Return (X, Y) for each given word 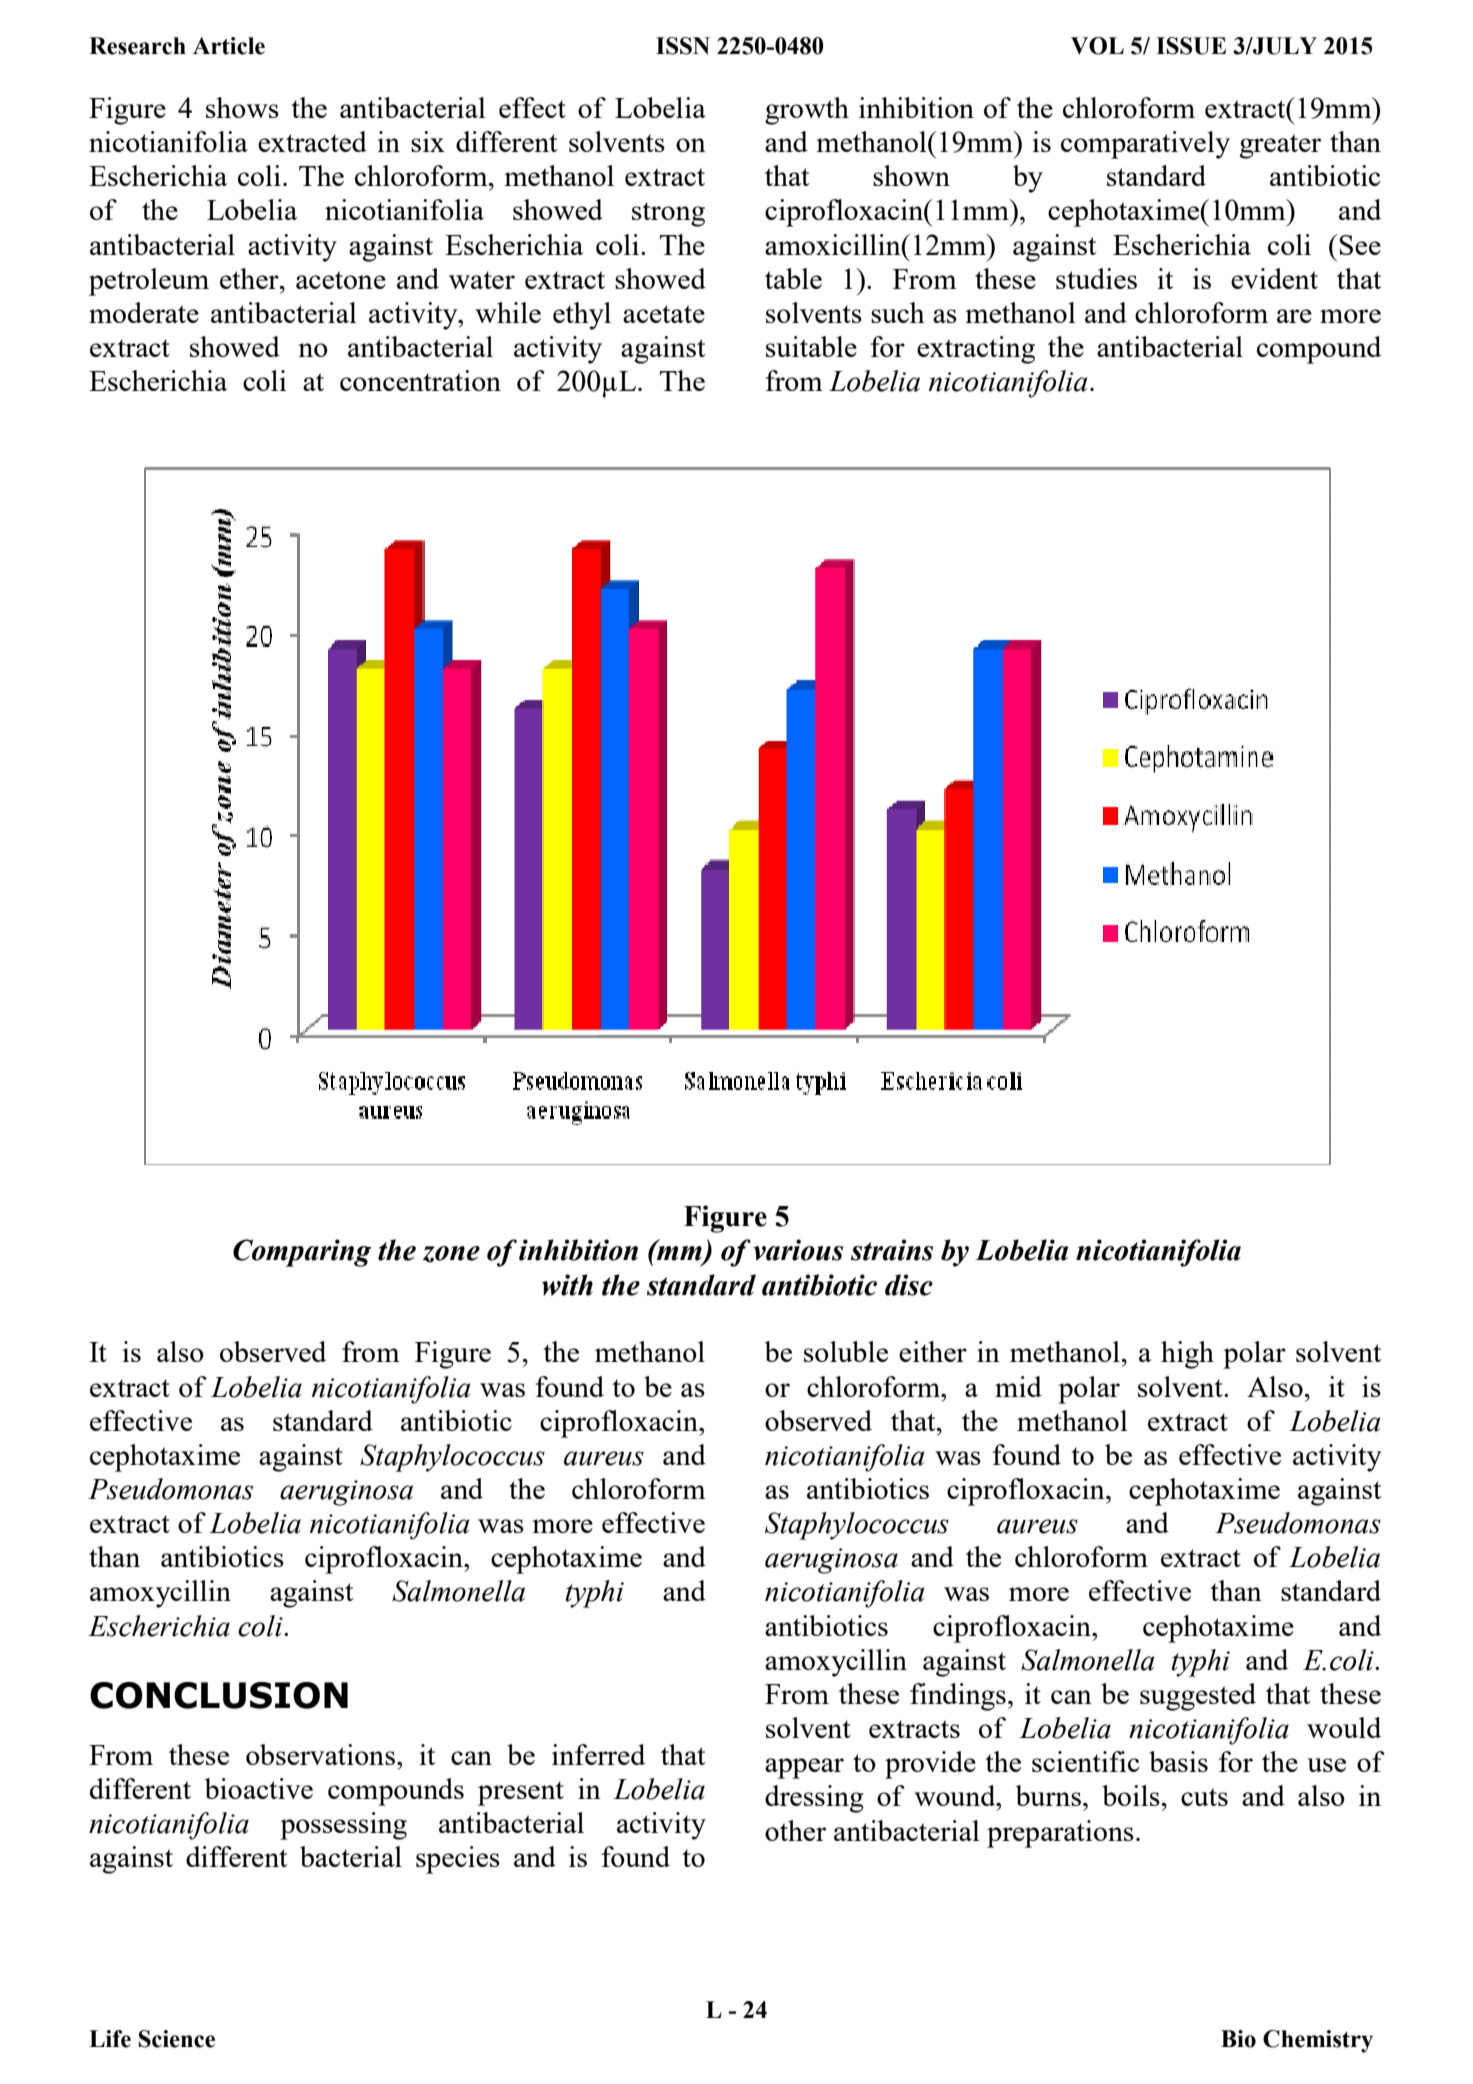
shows (242, 107)
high (1187, 1355)
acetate (664, 314)
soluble (846, 1351)
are (1294, 316)
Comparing (302, 1253)
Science (177, 2039)
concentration (420, 380)
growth (807, 111)
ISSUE (1191, 46)
